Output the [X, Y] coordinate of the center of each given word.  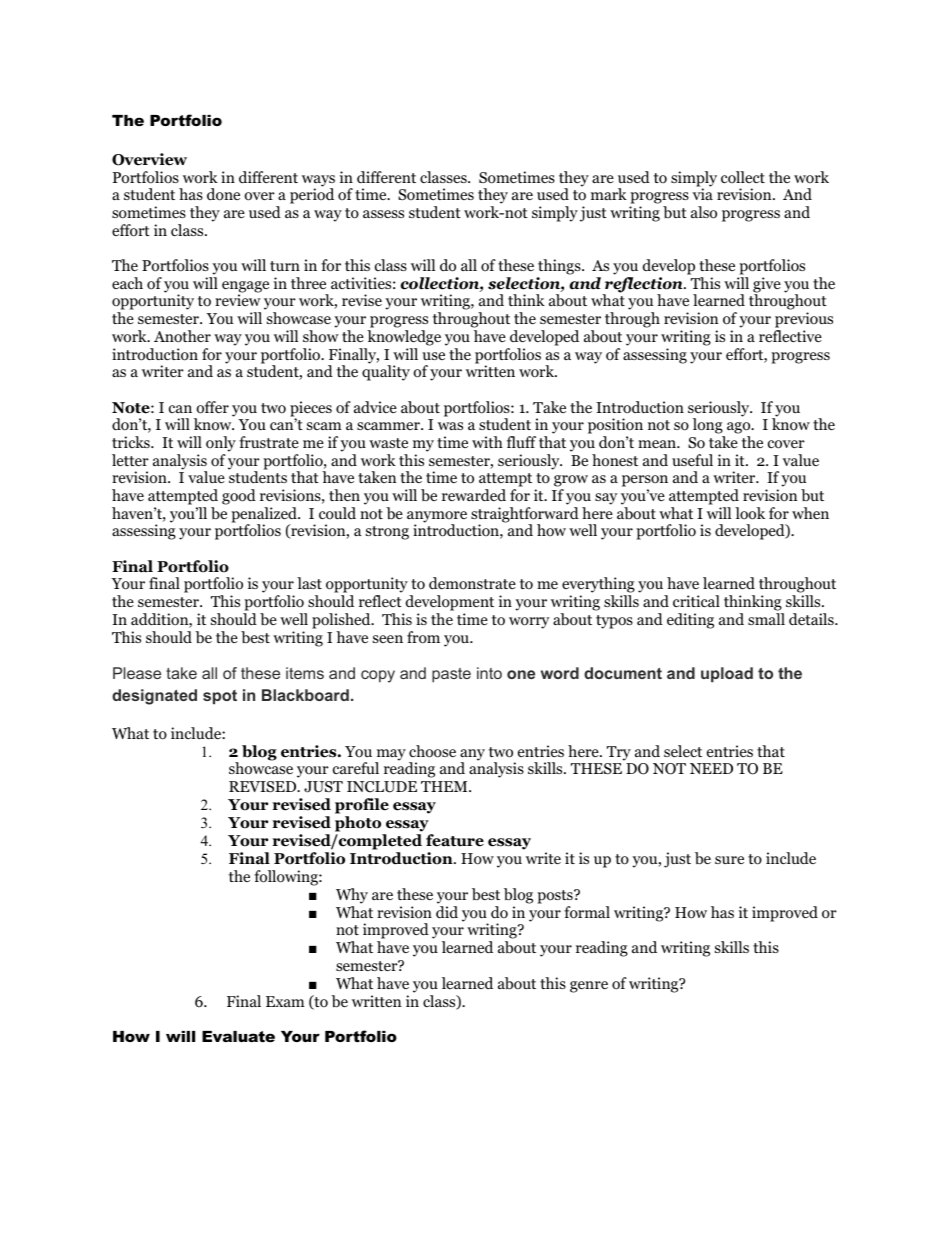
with [487, 442]
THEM [445, 786]
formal [587, 912]
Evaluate [238, 1036]
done [223, 194]
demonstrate [472, 583]
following [287, 878]
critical [696, 601]
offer [212, 407]
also [704, 212]
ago [740, 429]
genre [589, 987]
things [560, 267]
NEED [711, 768]
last [309, 583]
